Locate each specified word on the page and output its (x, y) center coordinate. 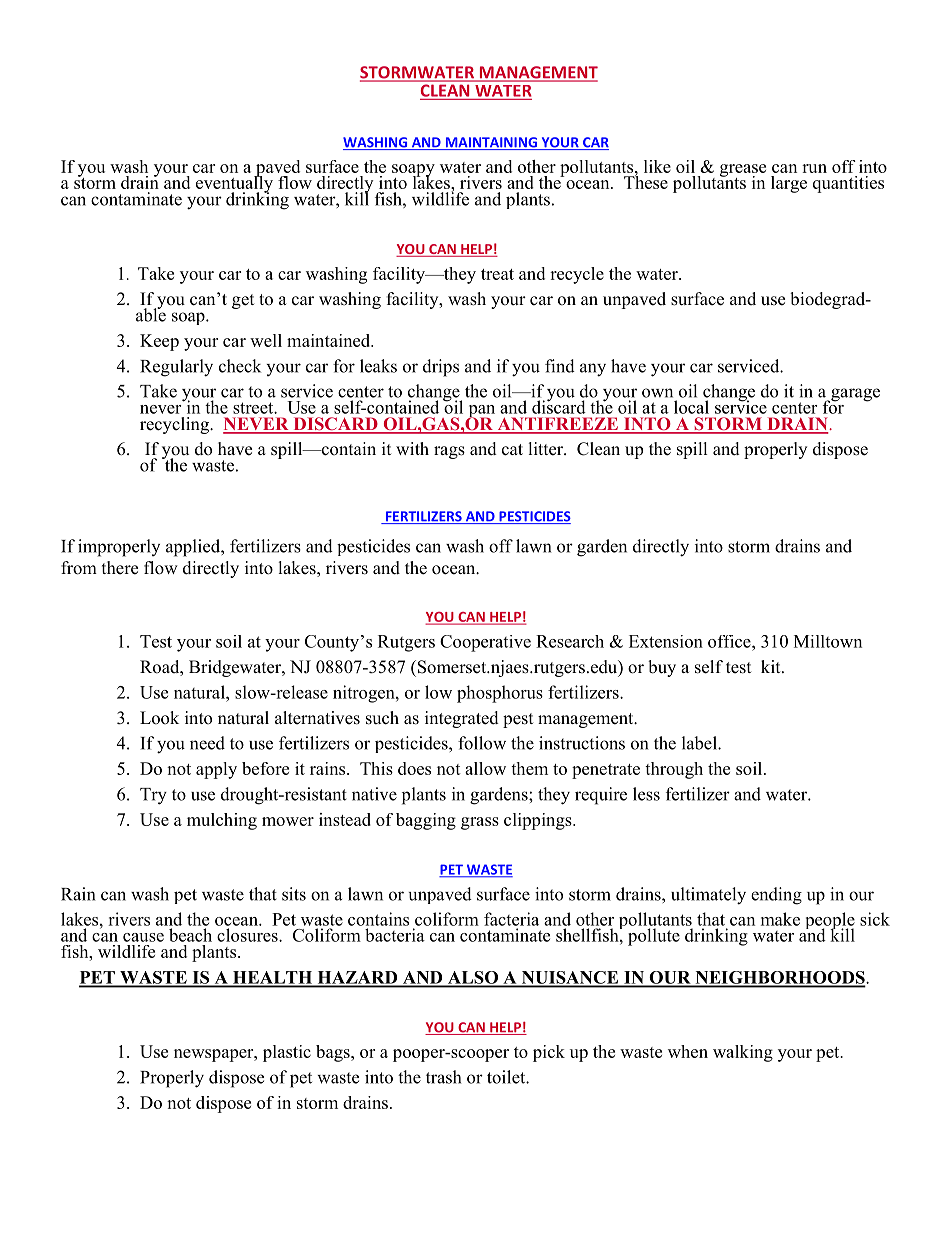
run (814, 168)
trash (443, 1077)
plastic (287, 1053)
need (207, 743)
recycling (175, 425)
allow (485, 768)
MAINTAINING (491, 143)
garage (854, 395)
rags (449, 452)
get (243, 301)
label (700, 743)
